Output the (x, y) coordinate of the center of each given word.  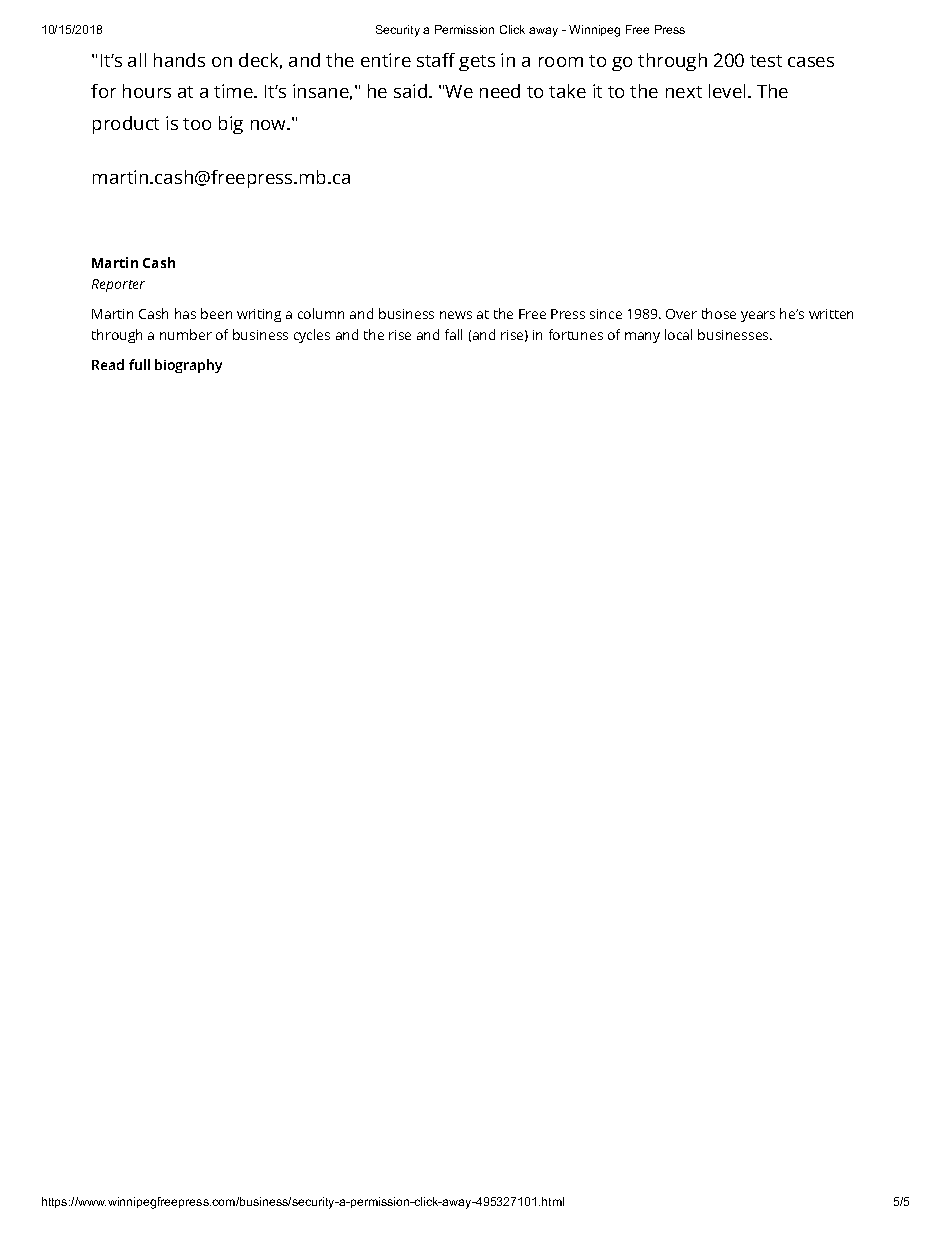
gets (477, 63)
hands (179, 60)
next (684, 92)
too (197, 124)
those (719, 313)
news (456, 315)
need (500, 91)
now (269, 125)
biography (188, 366)
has (185, 313)
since (606, 314)
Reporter (118, 285)
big (231, 125)
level (727, 91)
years (758, 316)
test (766, 61)
